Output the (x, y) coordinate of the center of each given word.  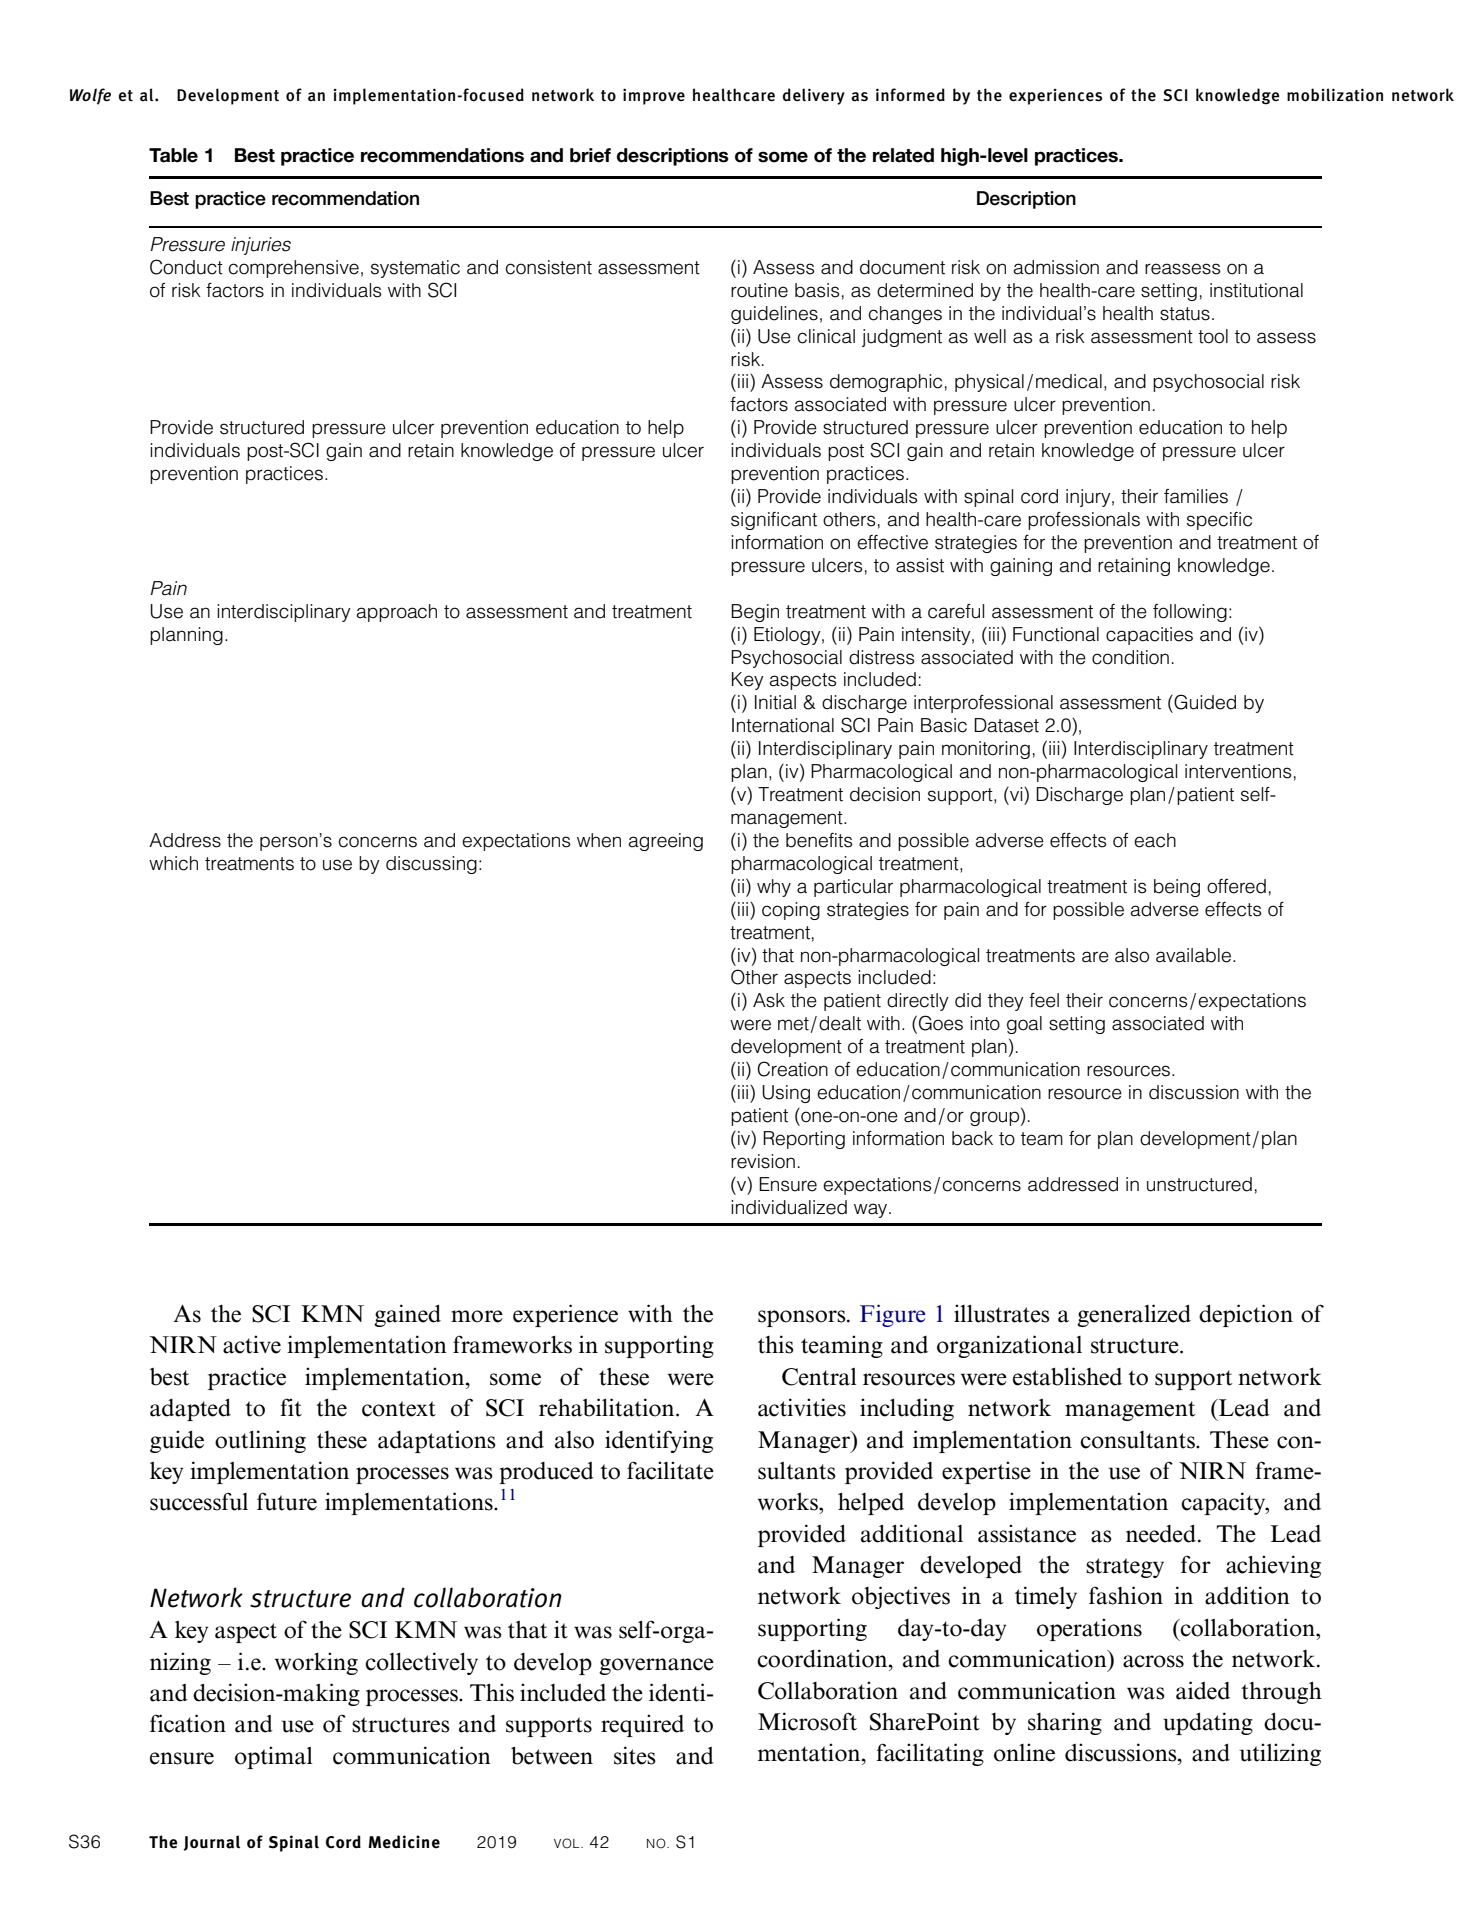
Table (173, 155)
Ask (769, 1000)
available (1193, 955)
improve (654, 96)
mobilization (1335, 95)
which (173, 863)
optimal (273, 1757)
